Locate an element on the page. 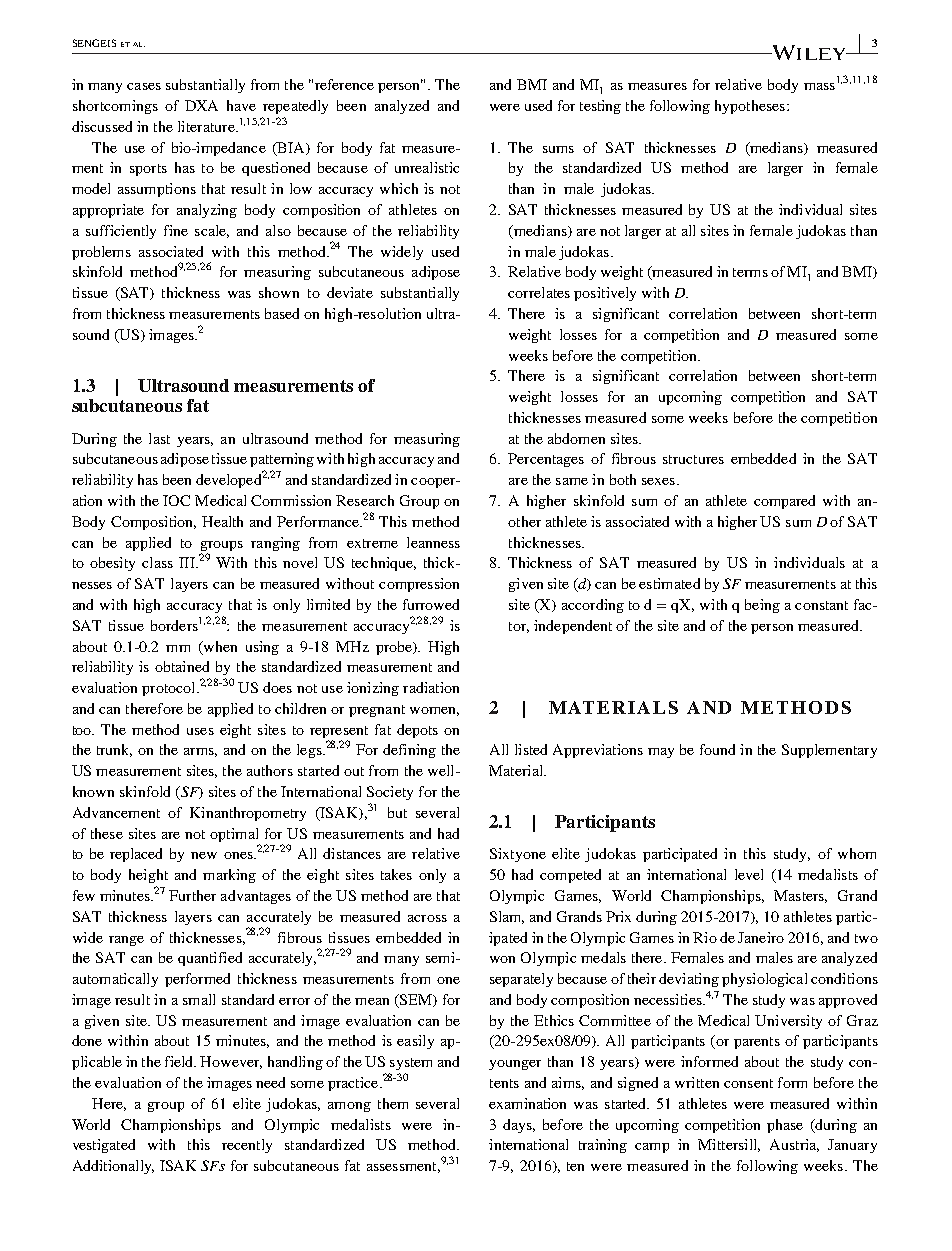  correlates is located at coordinates (539, 292).
